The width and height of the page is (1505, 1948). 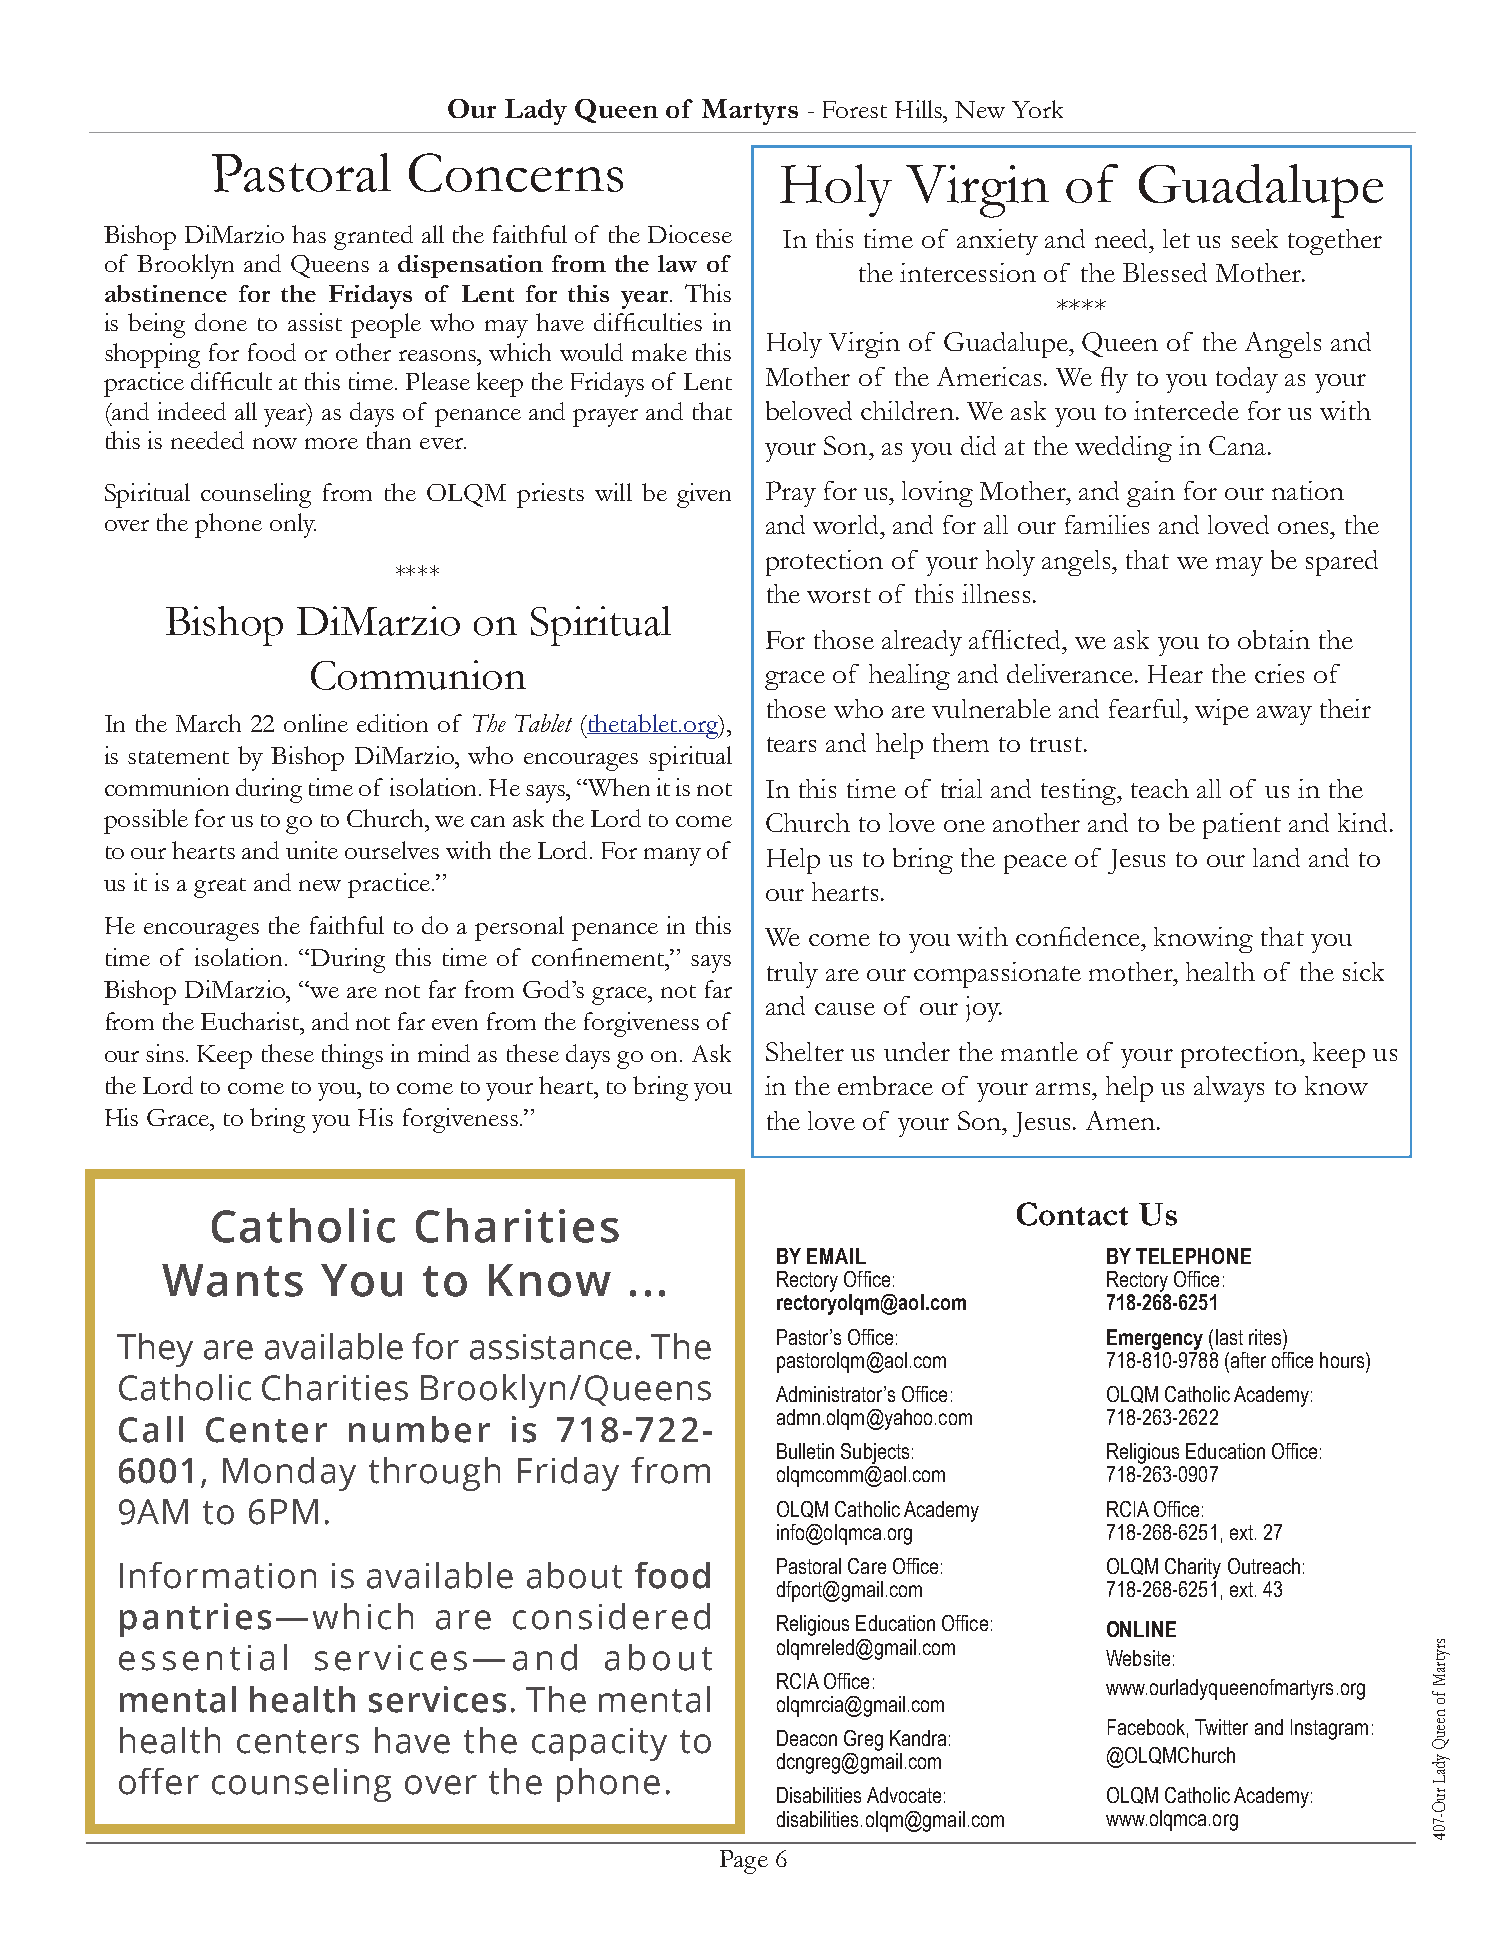 What do you see at coordinates (1193, 1568) in the page?
I see `Charity` at bounding box center [1193, 1568].
